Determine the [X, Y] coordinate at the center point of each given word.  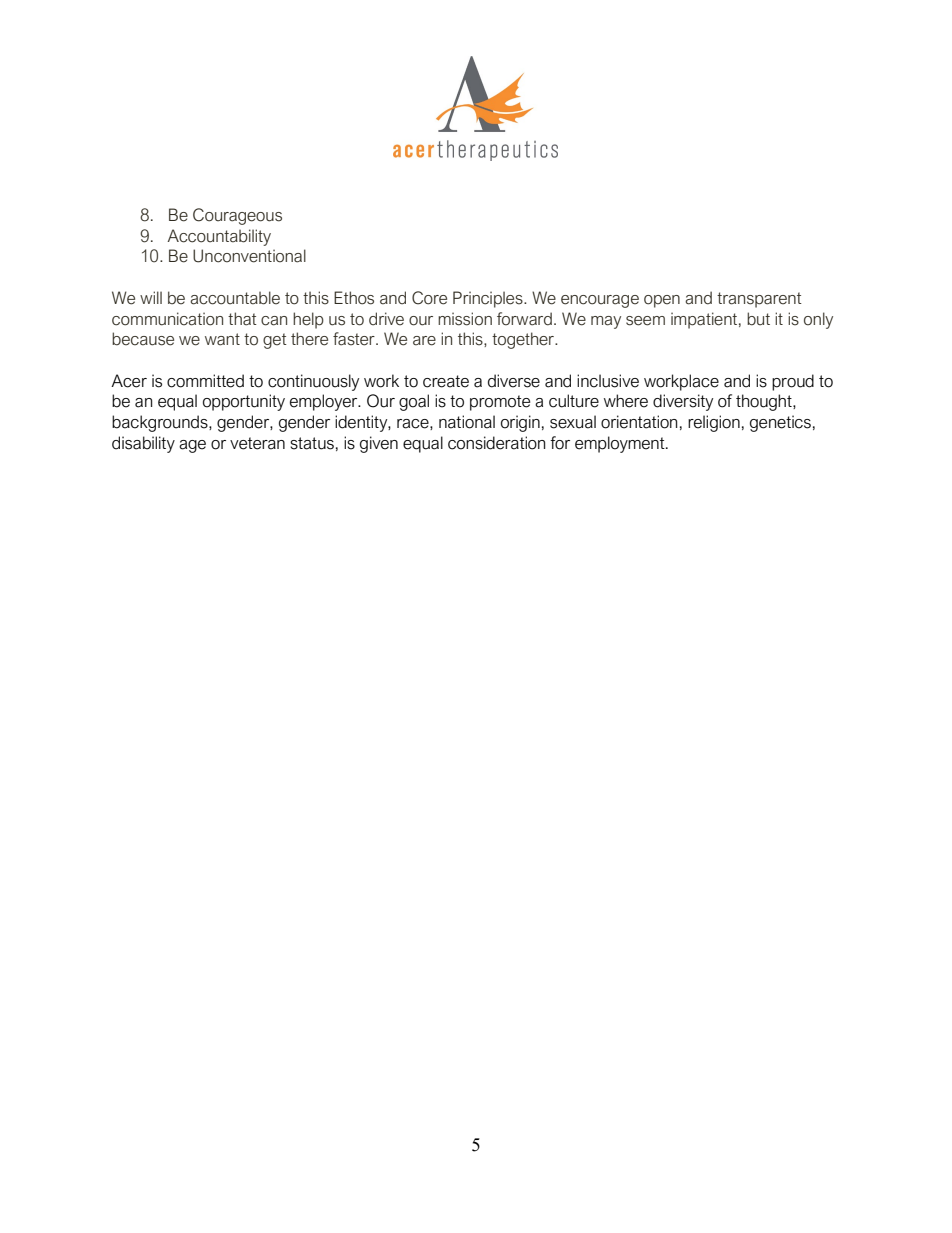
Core [429, 298]
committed [205, 381]
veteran [257, 443]
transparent [759, 300]
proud [793, 382]
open [662, 301]
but [758, 319]
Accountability [219, 237]
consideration [496, 443]
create [446, 381]
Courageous [237, 216]
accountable [235, 298]
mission [465, 319]
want [222, 339]
